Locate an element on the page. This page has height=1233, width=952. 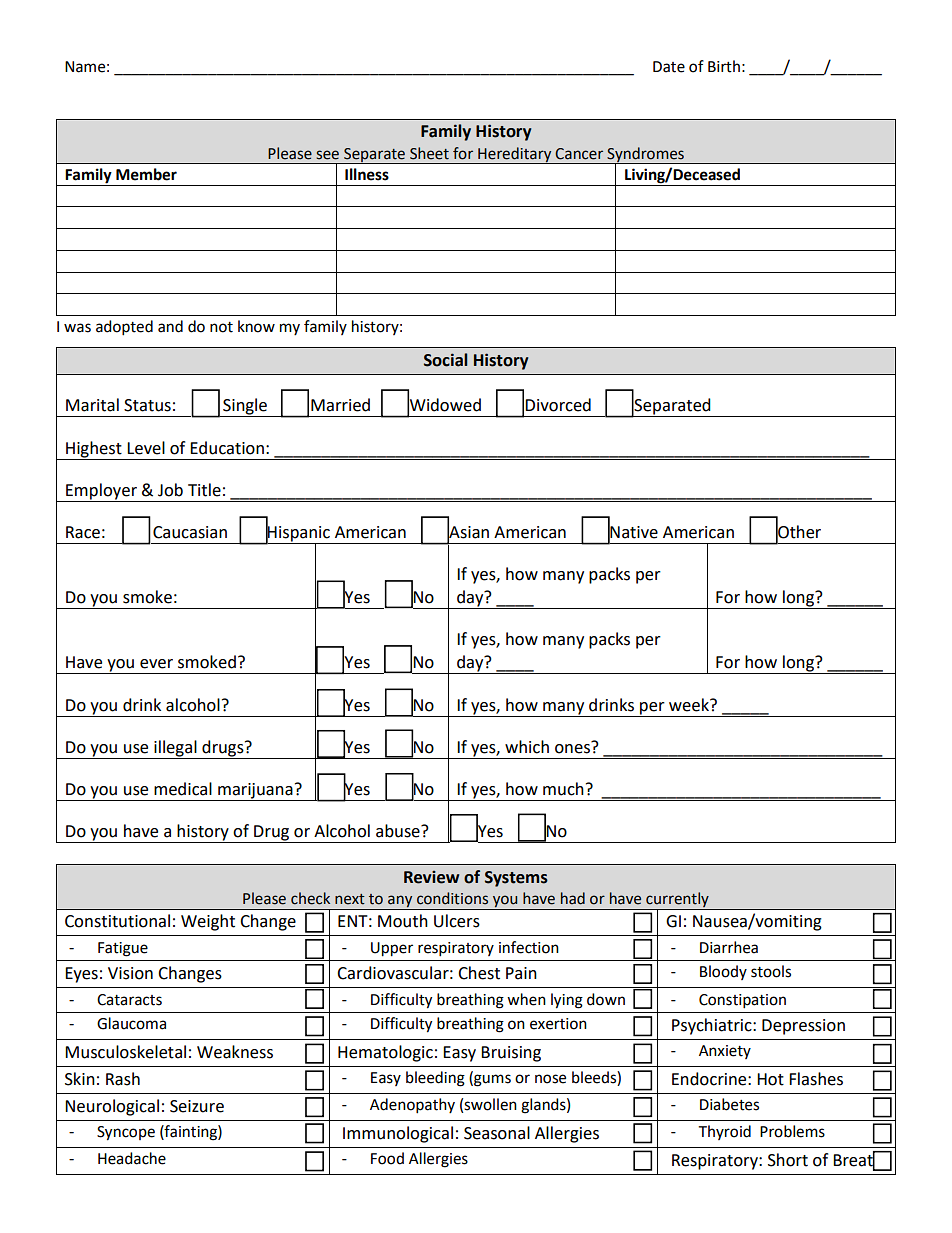
currently is located at coordinates (677, 901).
